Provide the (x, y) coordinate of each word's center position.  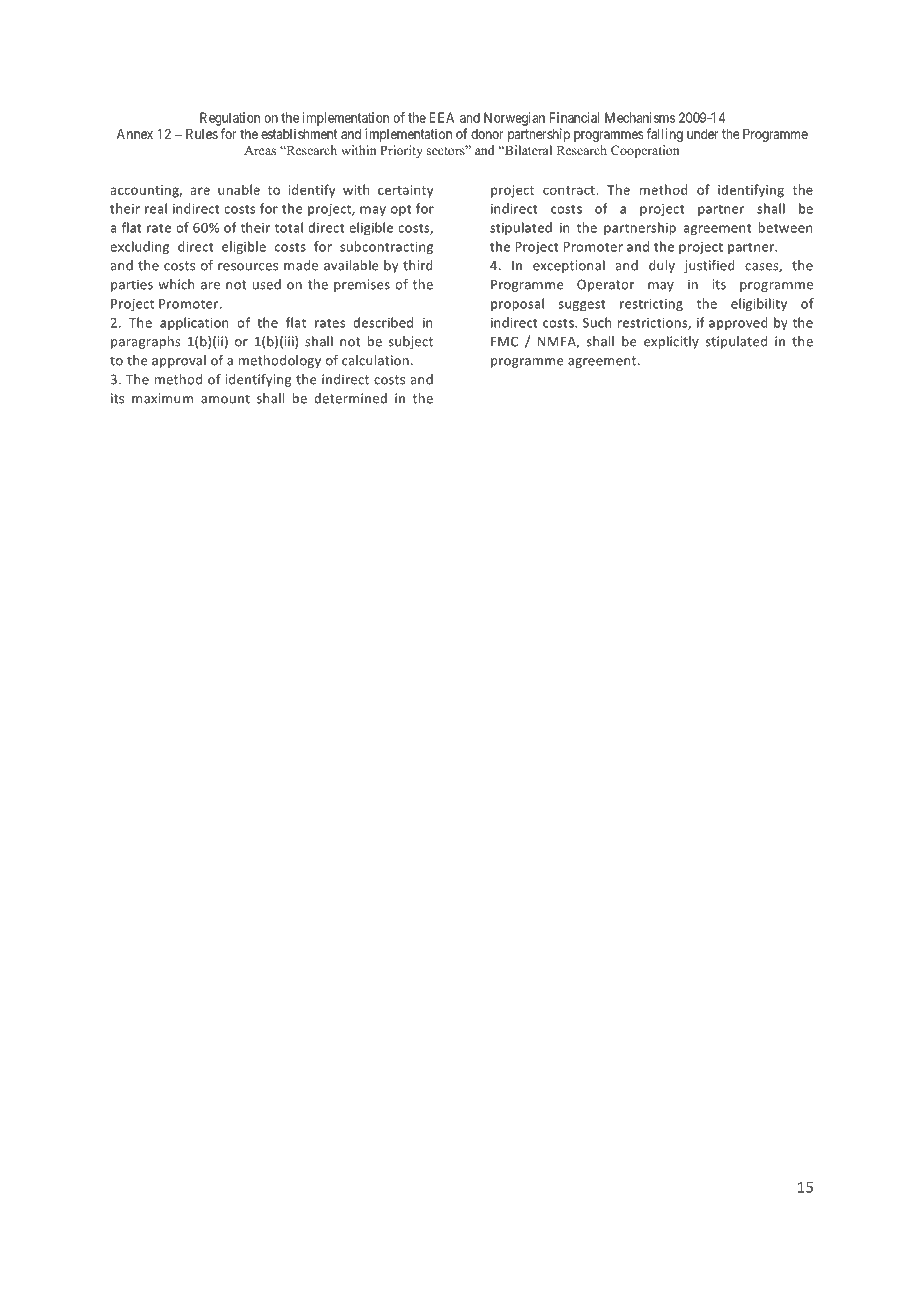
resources (248, 267)
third (418, 265)
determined (350, 398)
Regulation (230, 119)
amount (225, 399)
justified (709, 266)
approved (738, 323)
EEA (442, 117)
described (383, 322)
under (702, 134)
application (194, 323)
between (785, 227)
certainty (405, 191)
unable (239, 189)
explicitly (671, 342)
